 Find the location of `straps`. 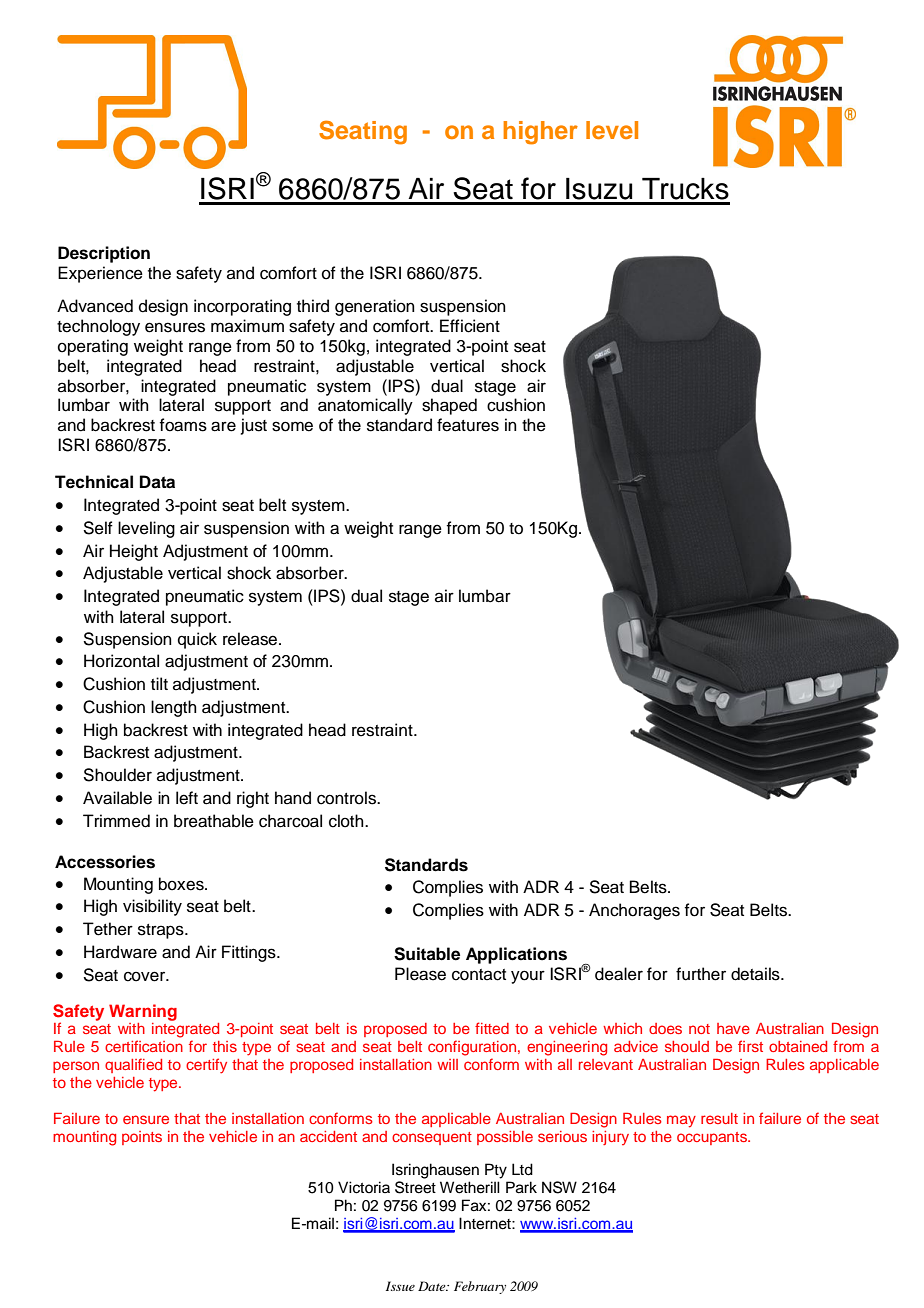

straps is located at coordinates (162, 931).
